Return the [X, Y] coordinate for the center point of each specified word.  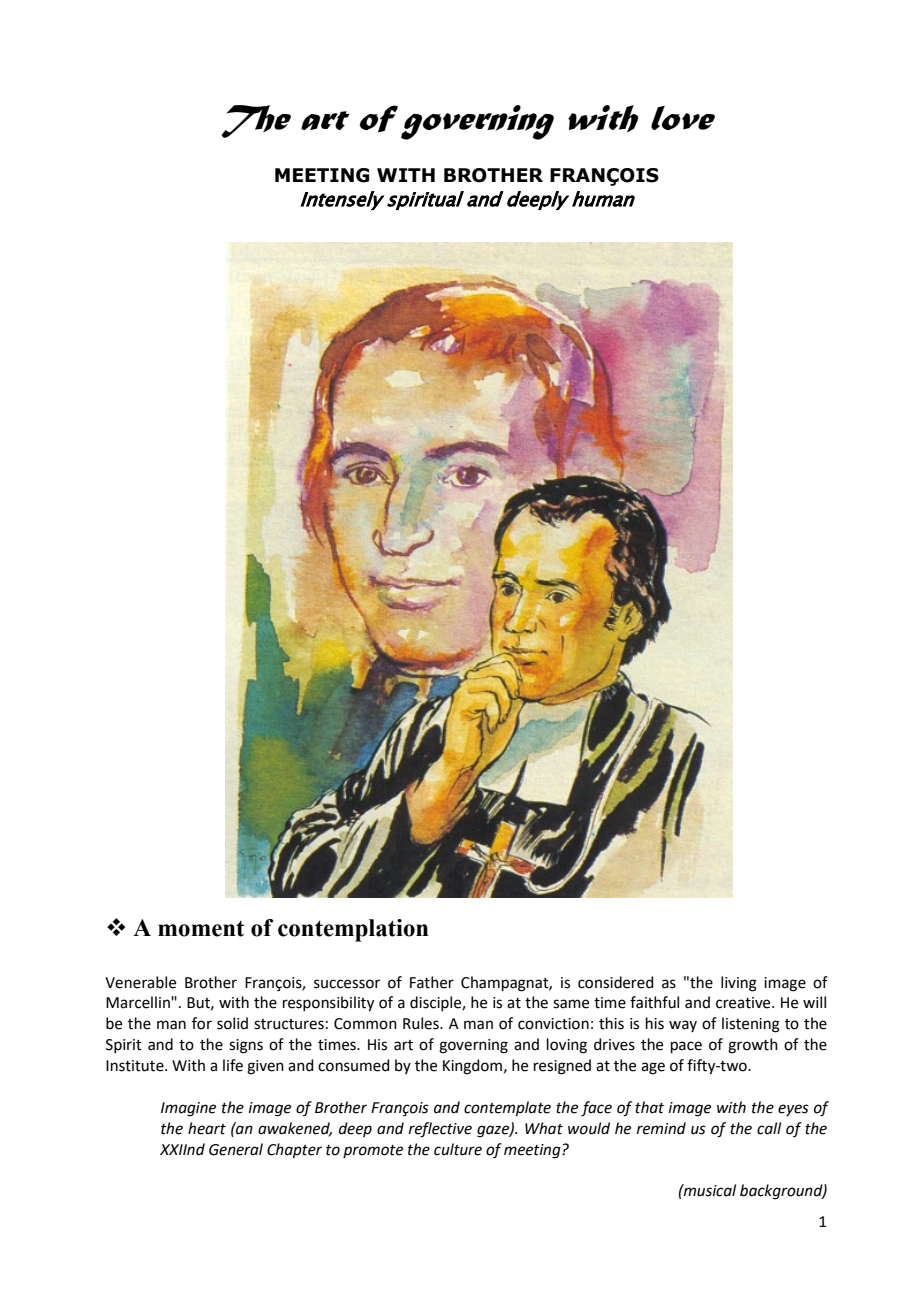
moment [201, 929]
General [236, 1149]
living [739, 984]
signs [246, 1046]
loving [567, 1046]
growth [753, 1046]
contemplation [353, 930]
